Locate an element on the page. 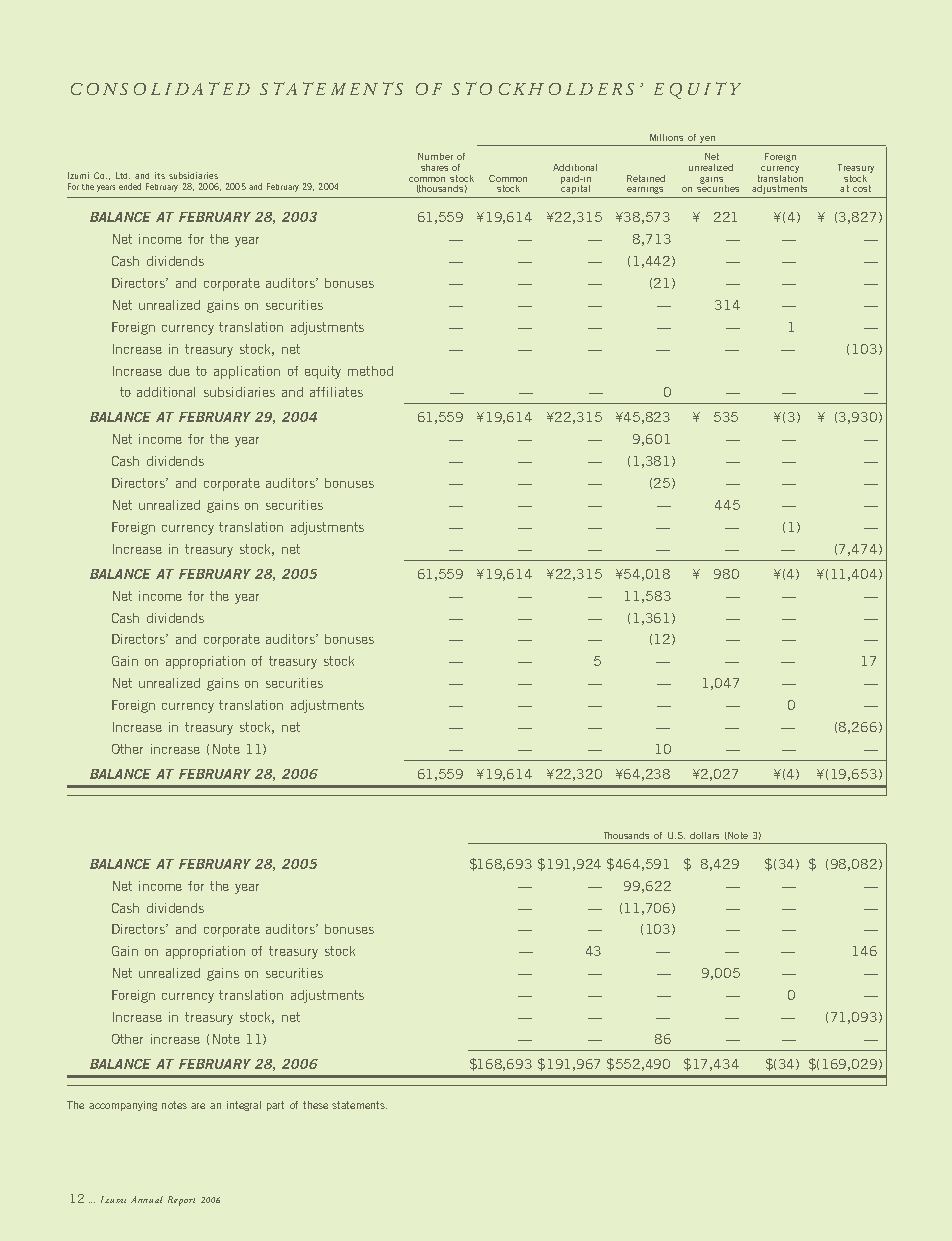  part is located at coordinates (275, 1106).
